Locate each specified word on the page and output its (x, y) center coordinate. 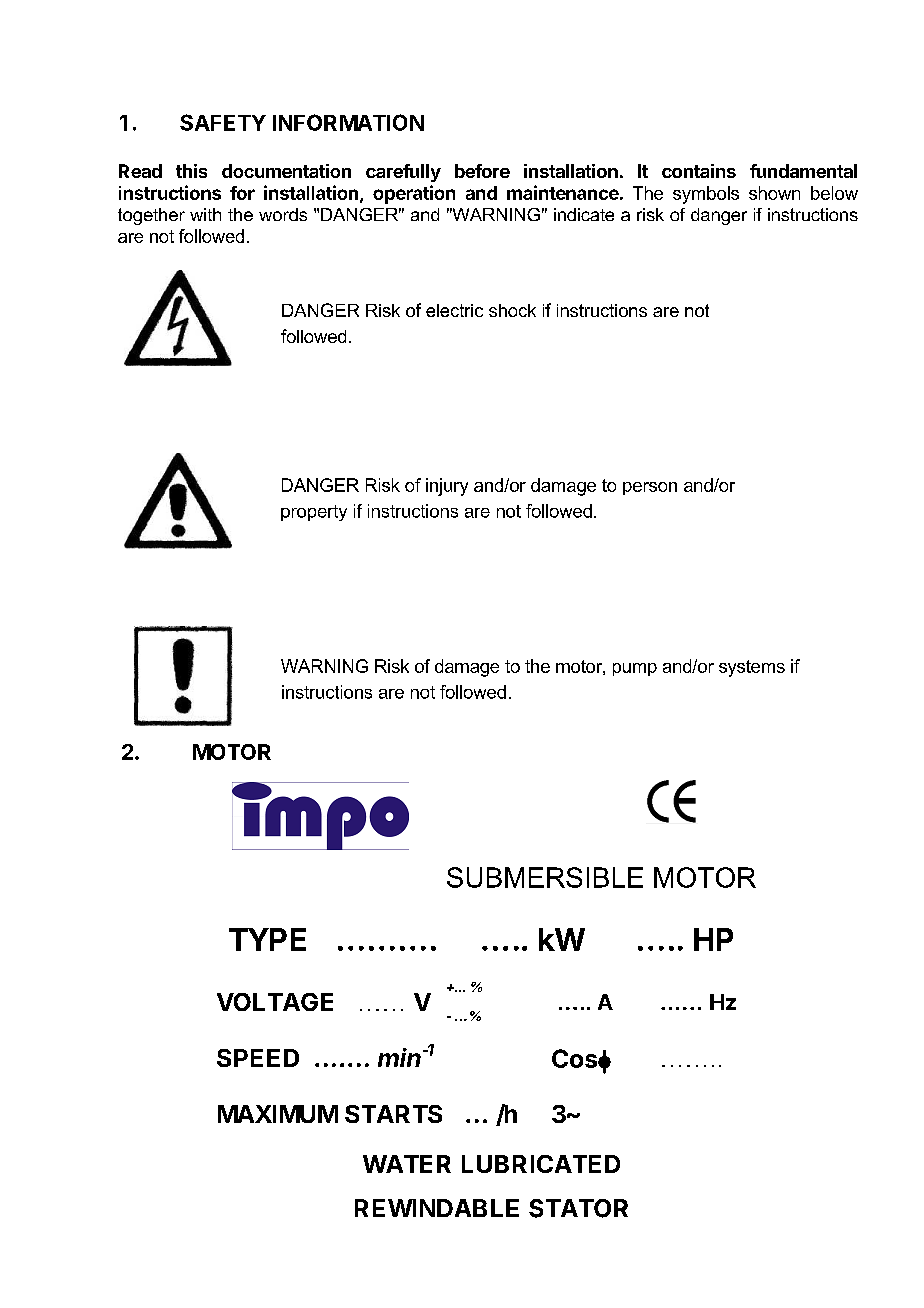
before (482, 171)
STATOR (578, 1208)
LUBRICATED (541, 1164)
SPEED (258, 1058)
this (191, 171)
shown (774, 193)
